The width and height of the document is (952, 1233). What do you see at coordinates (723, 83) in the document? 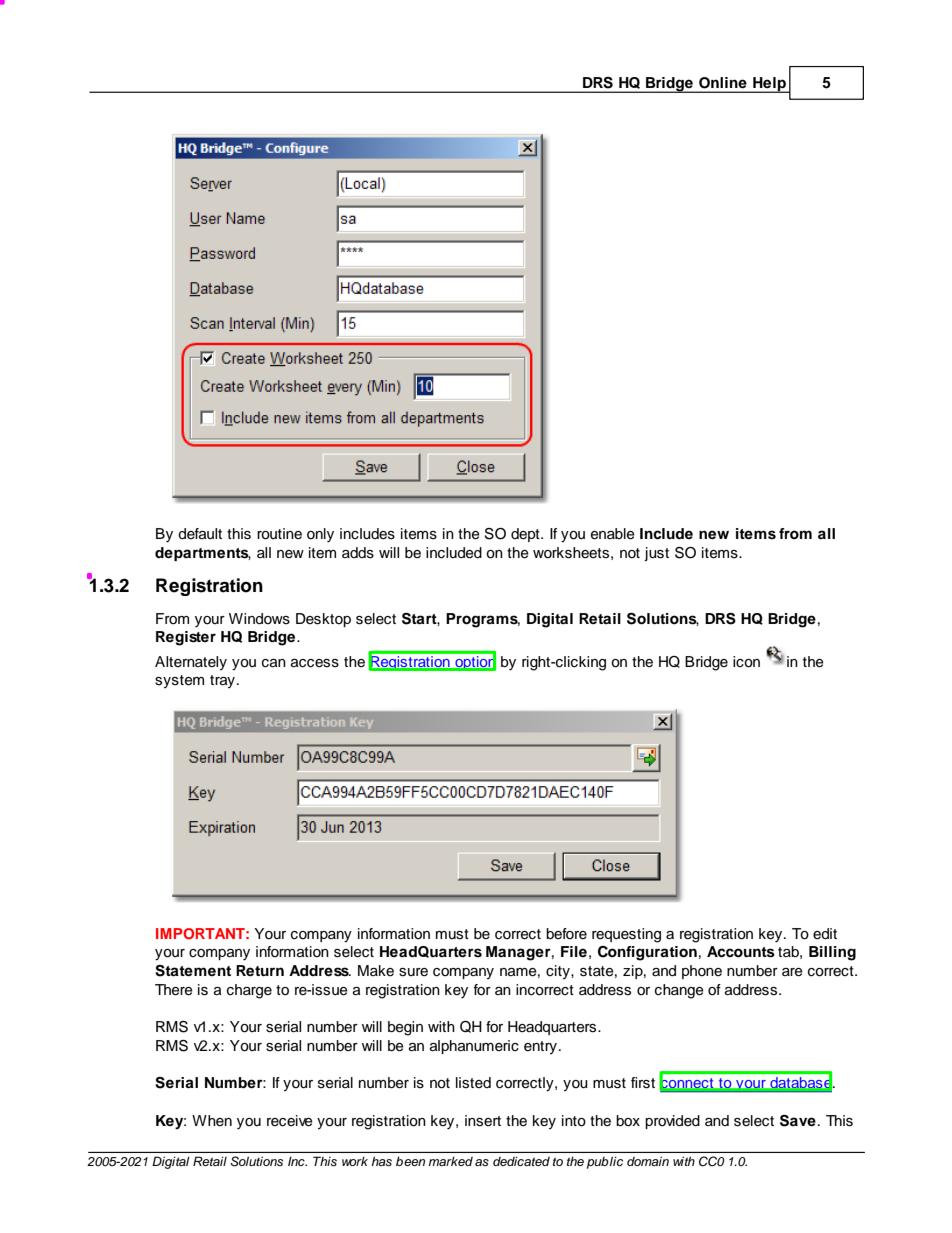
I see `Online` at bounding box center [723, 83].
